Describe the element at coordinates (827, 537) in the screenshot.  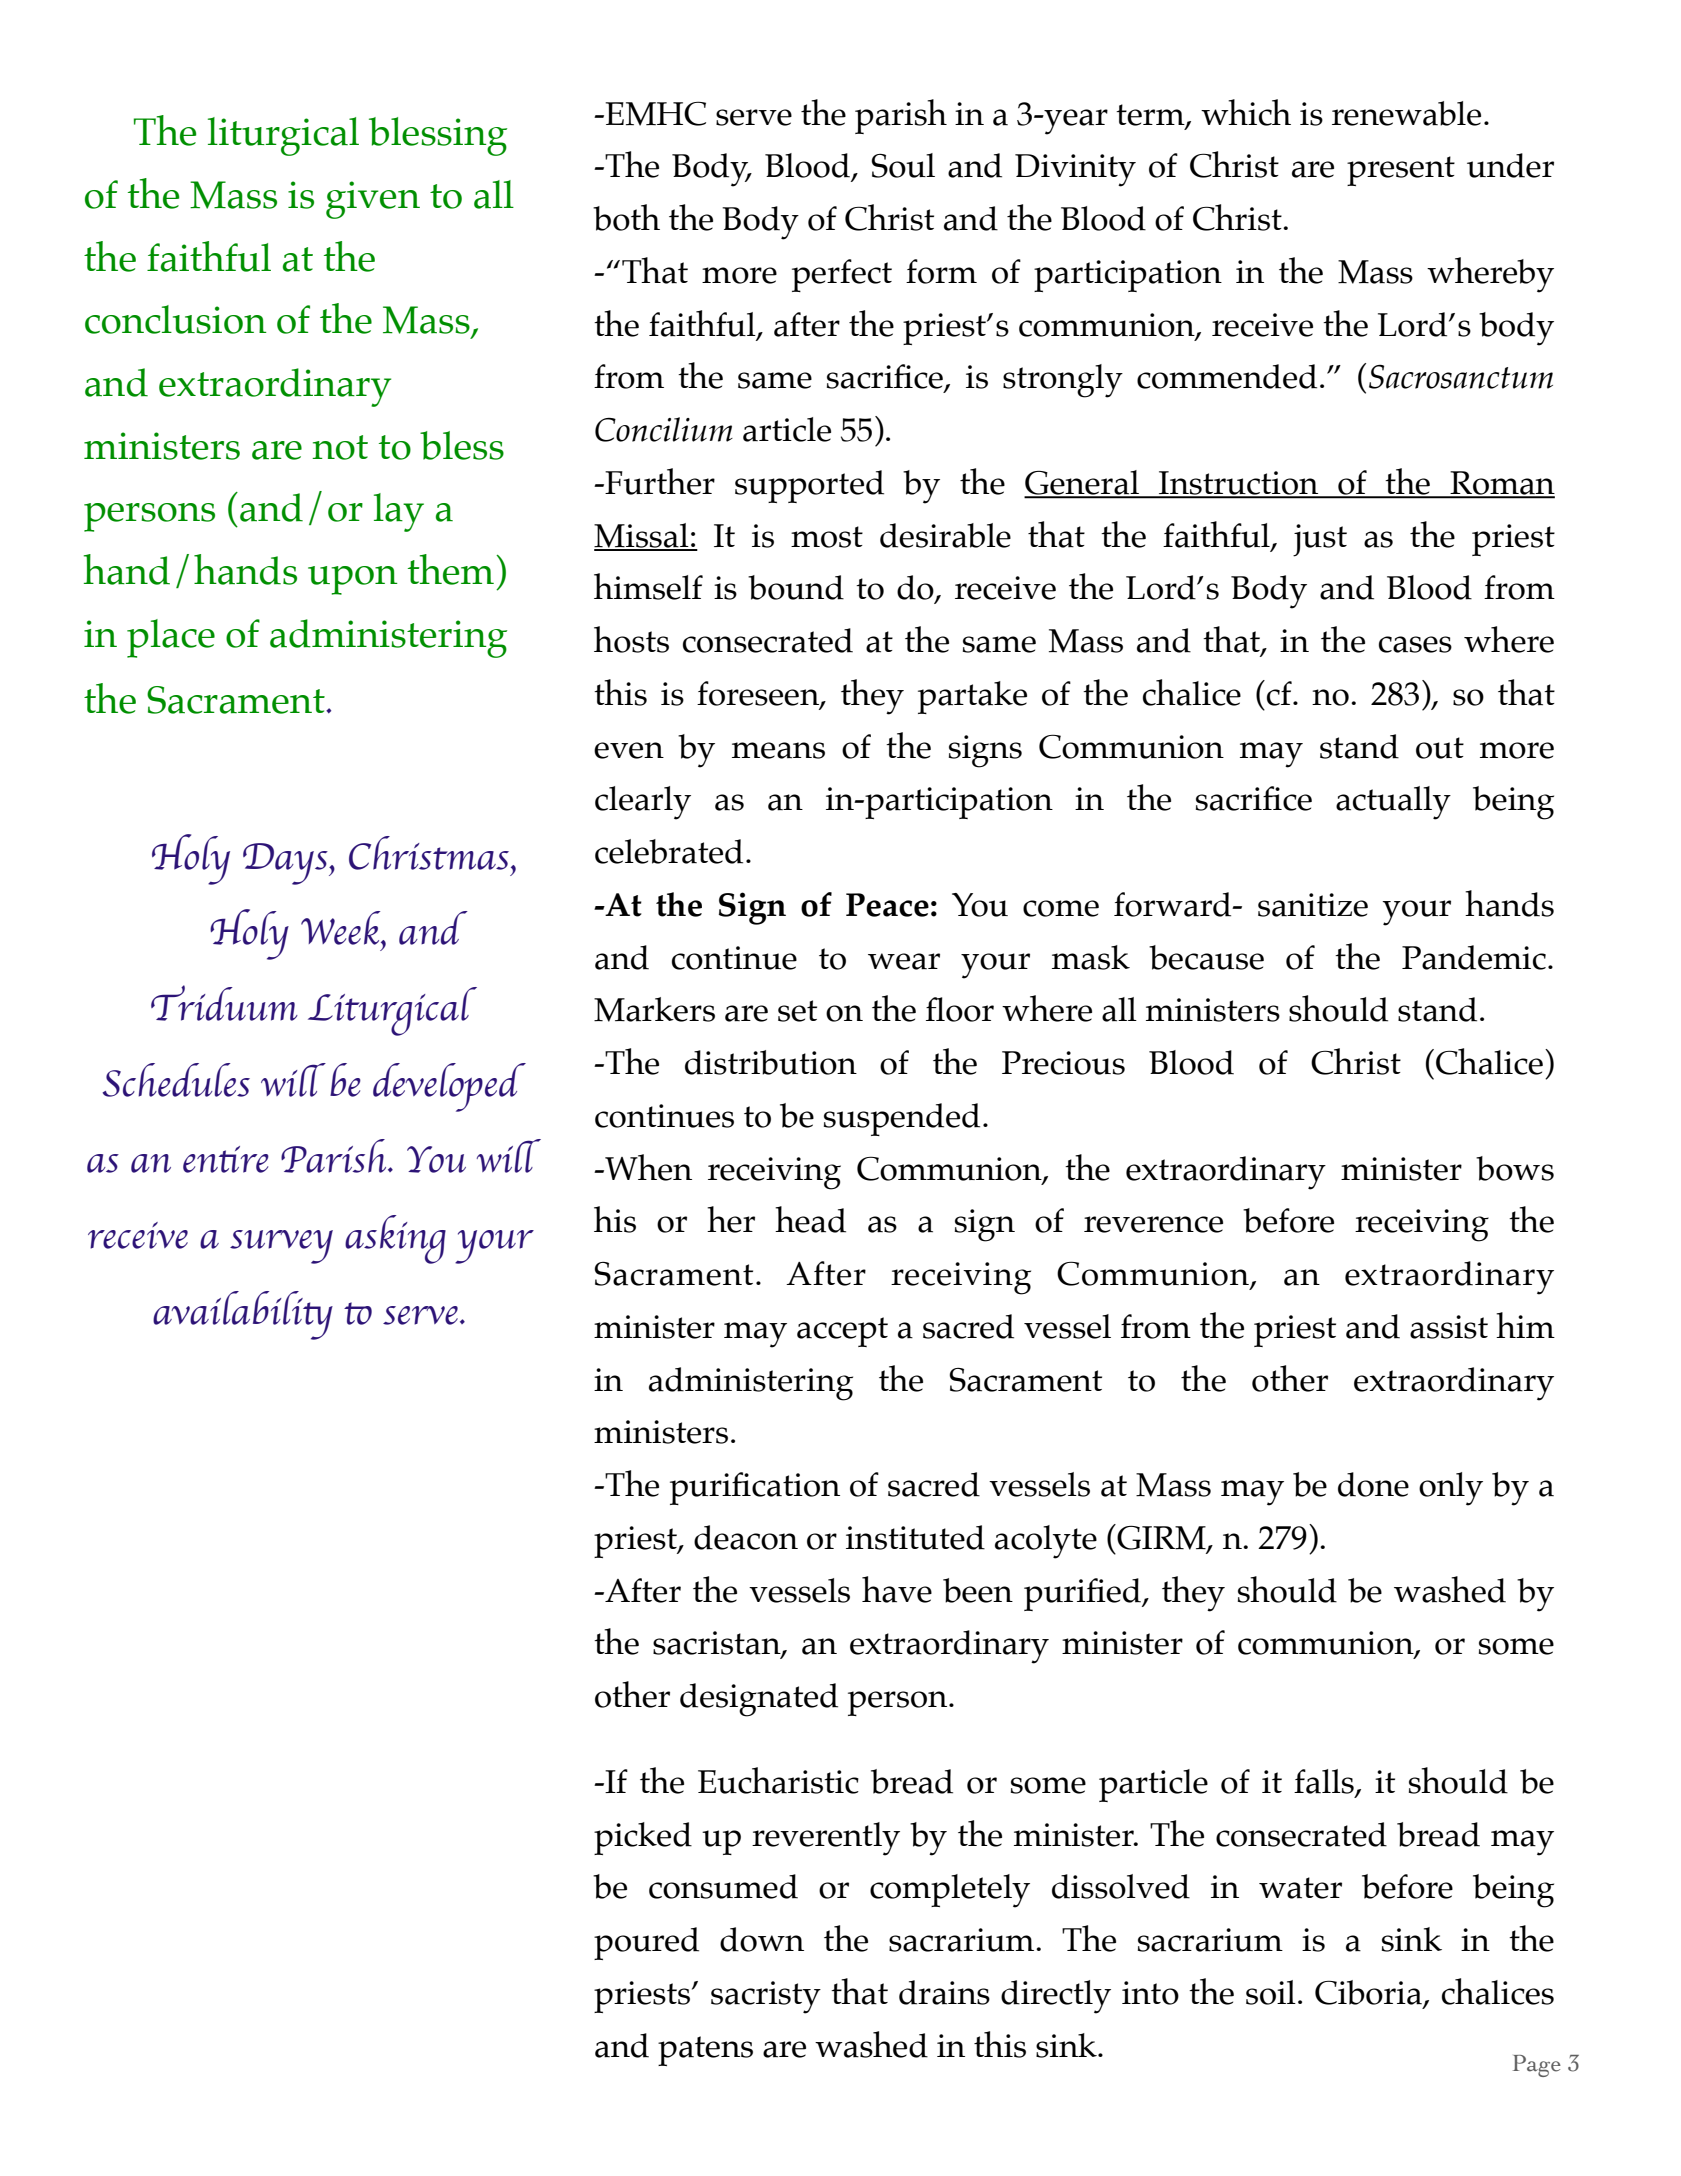
I see `most` at that location.
